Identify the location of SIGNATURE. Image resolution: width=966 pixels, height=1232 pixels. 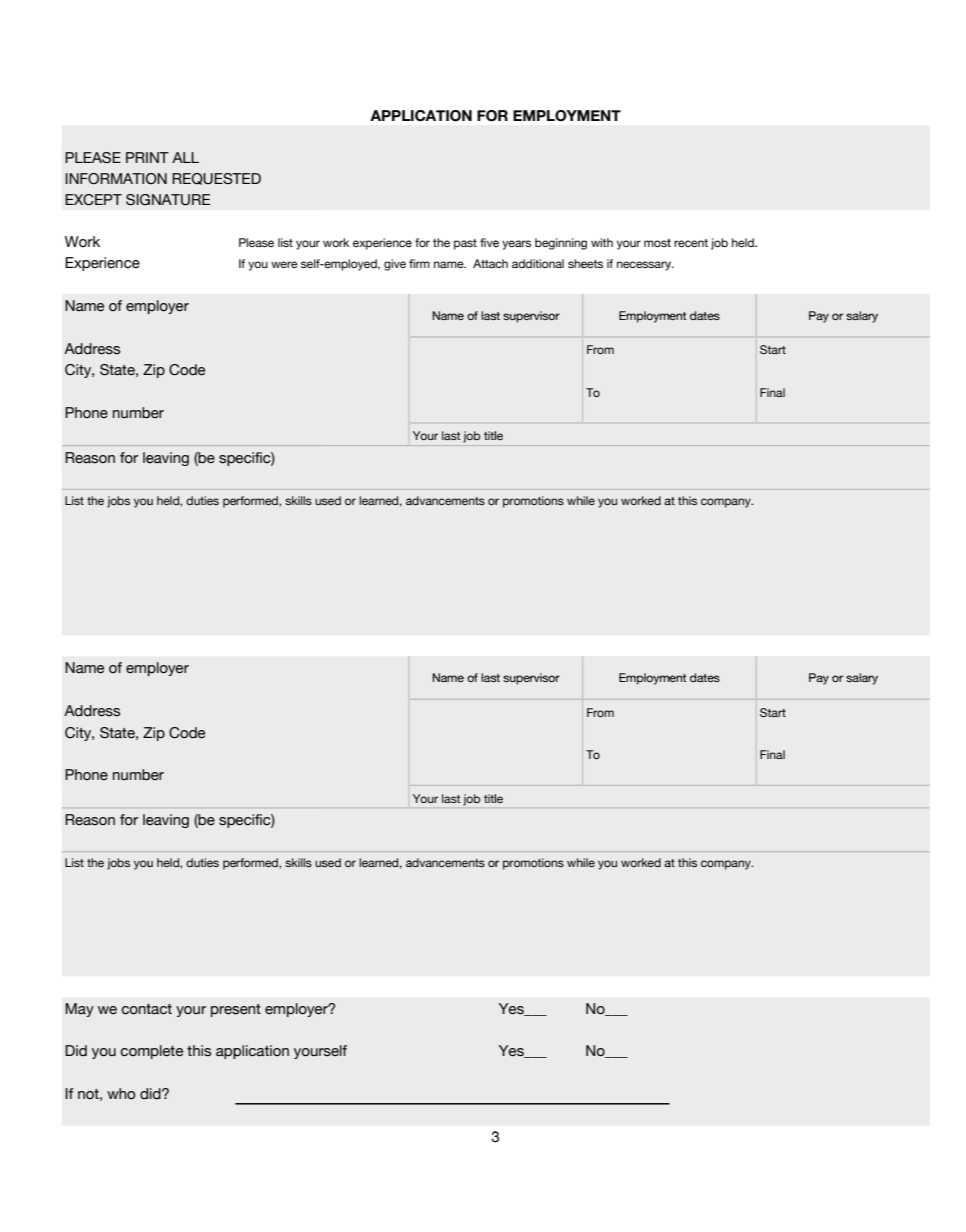
(168, 200).
